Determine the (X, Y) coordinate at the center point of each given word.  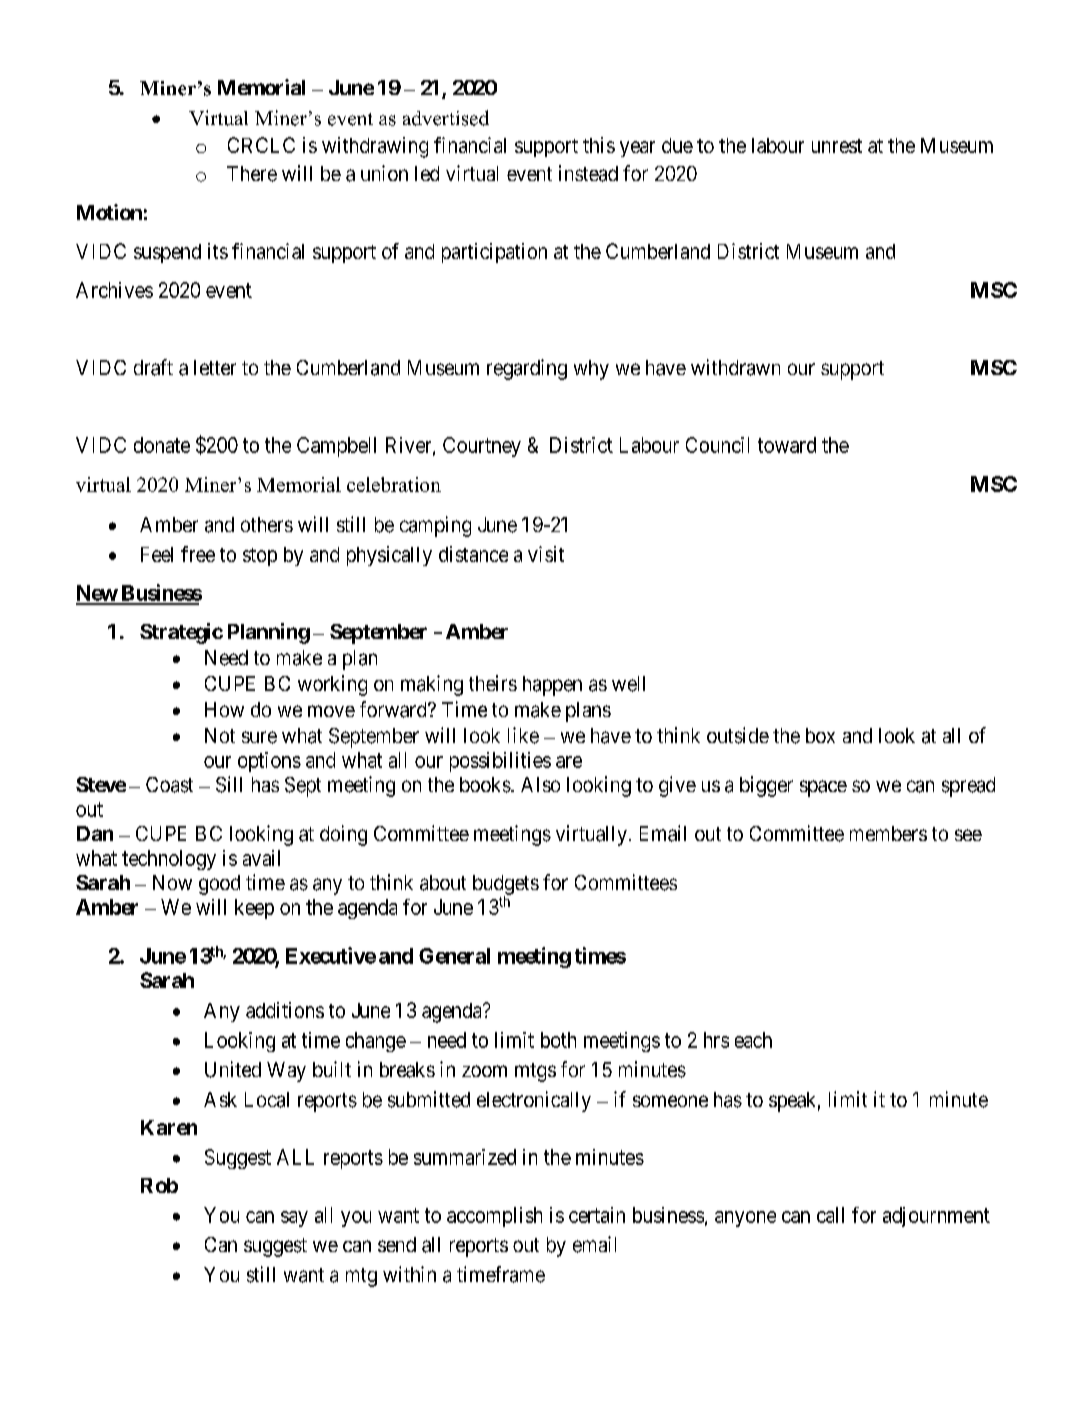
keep (254, 909)
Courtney (482, 447)
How (224, 709)
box (820, 735)
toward (787, 445)
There (252, 174)
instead (588, 173)
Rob (159, 1185)
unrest (837, 146)
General (454, 956)
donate (162, 445)
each (753, 1040)
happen (552, 686)
